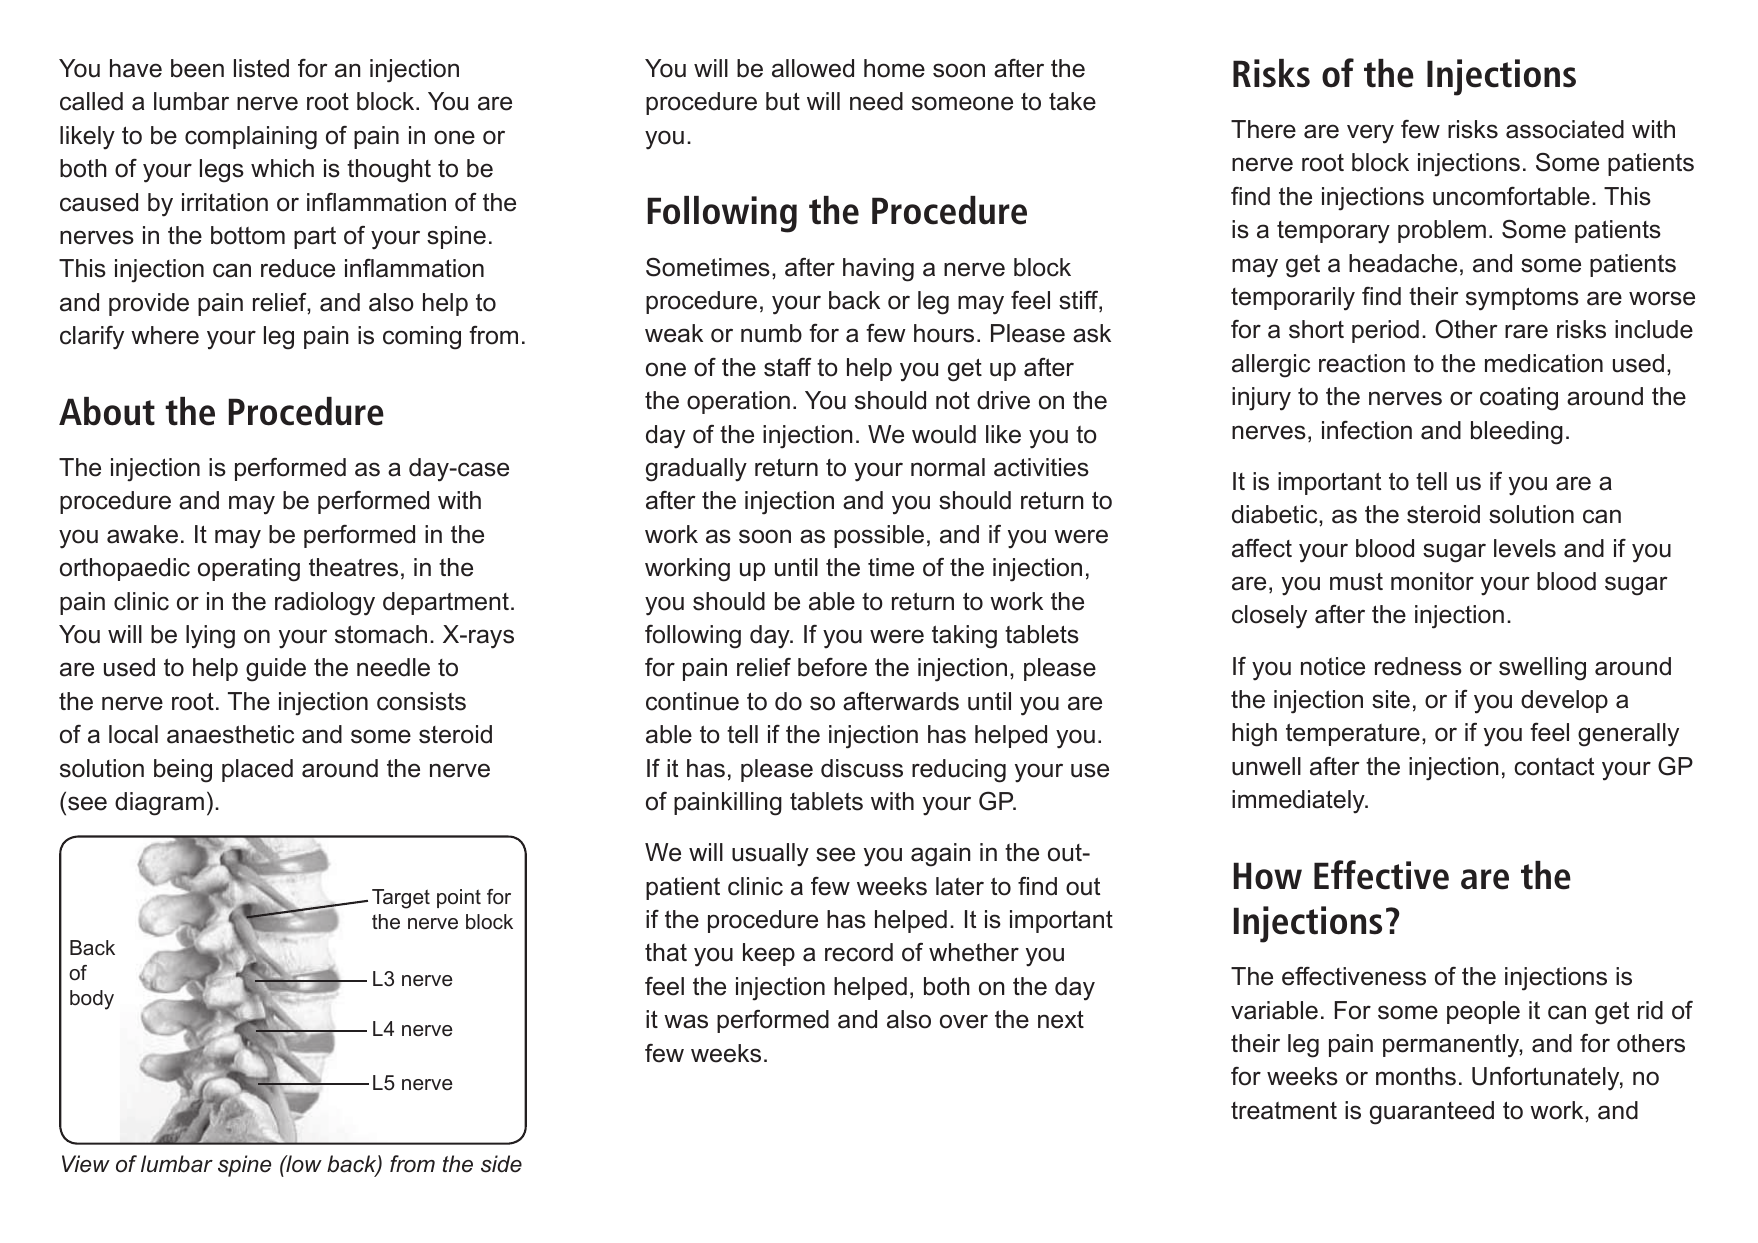 The width and height of the screenshot is (1758, 1243). What do you see at coordinates (1391, 699) in the screenshot?
I see `site` at bounding box center [1391, 699].
